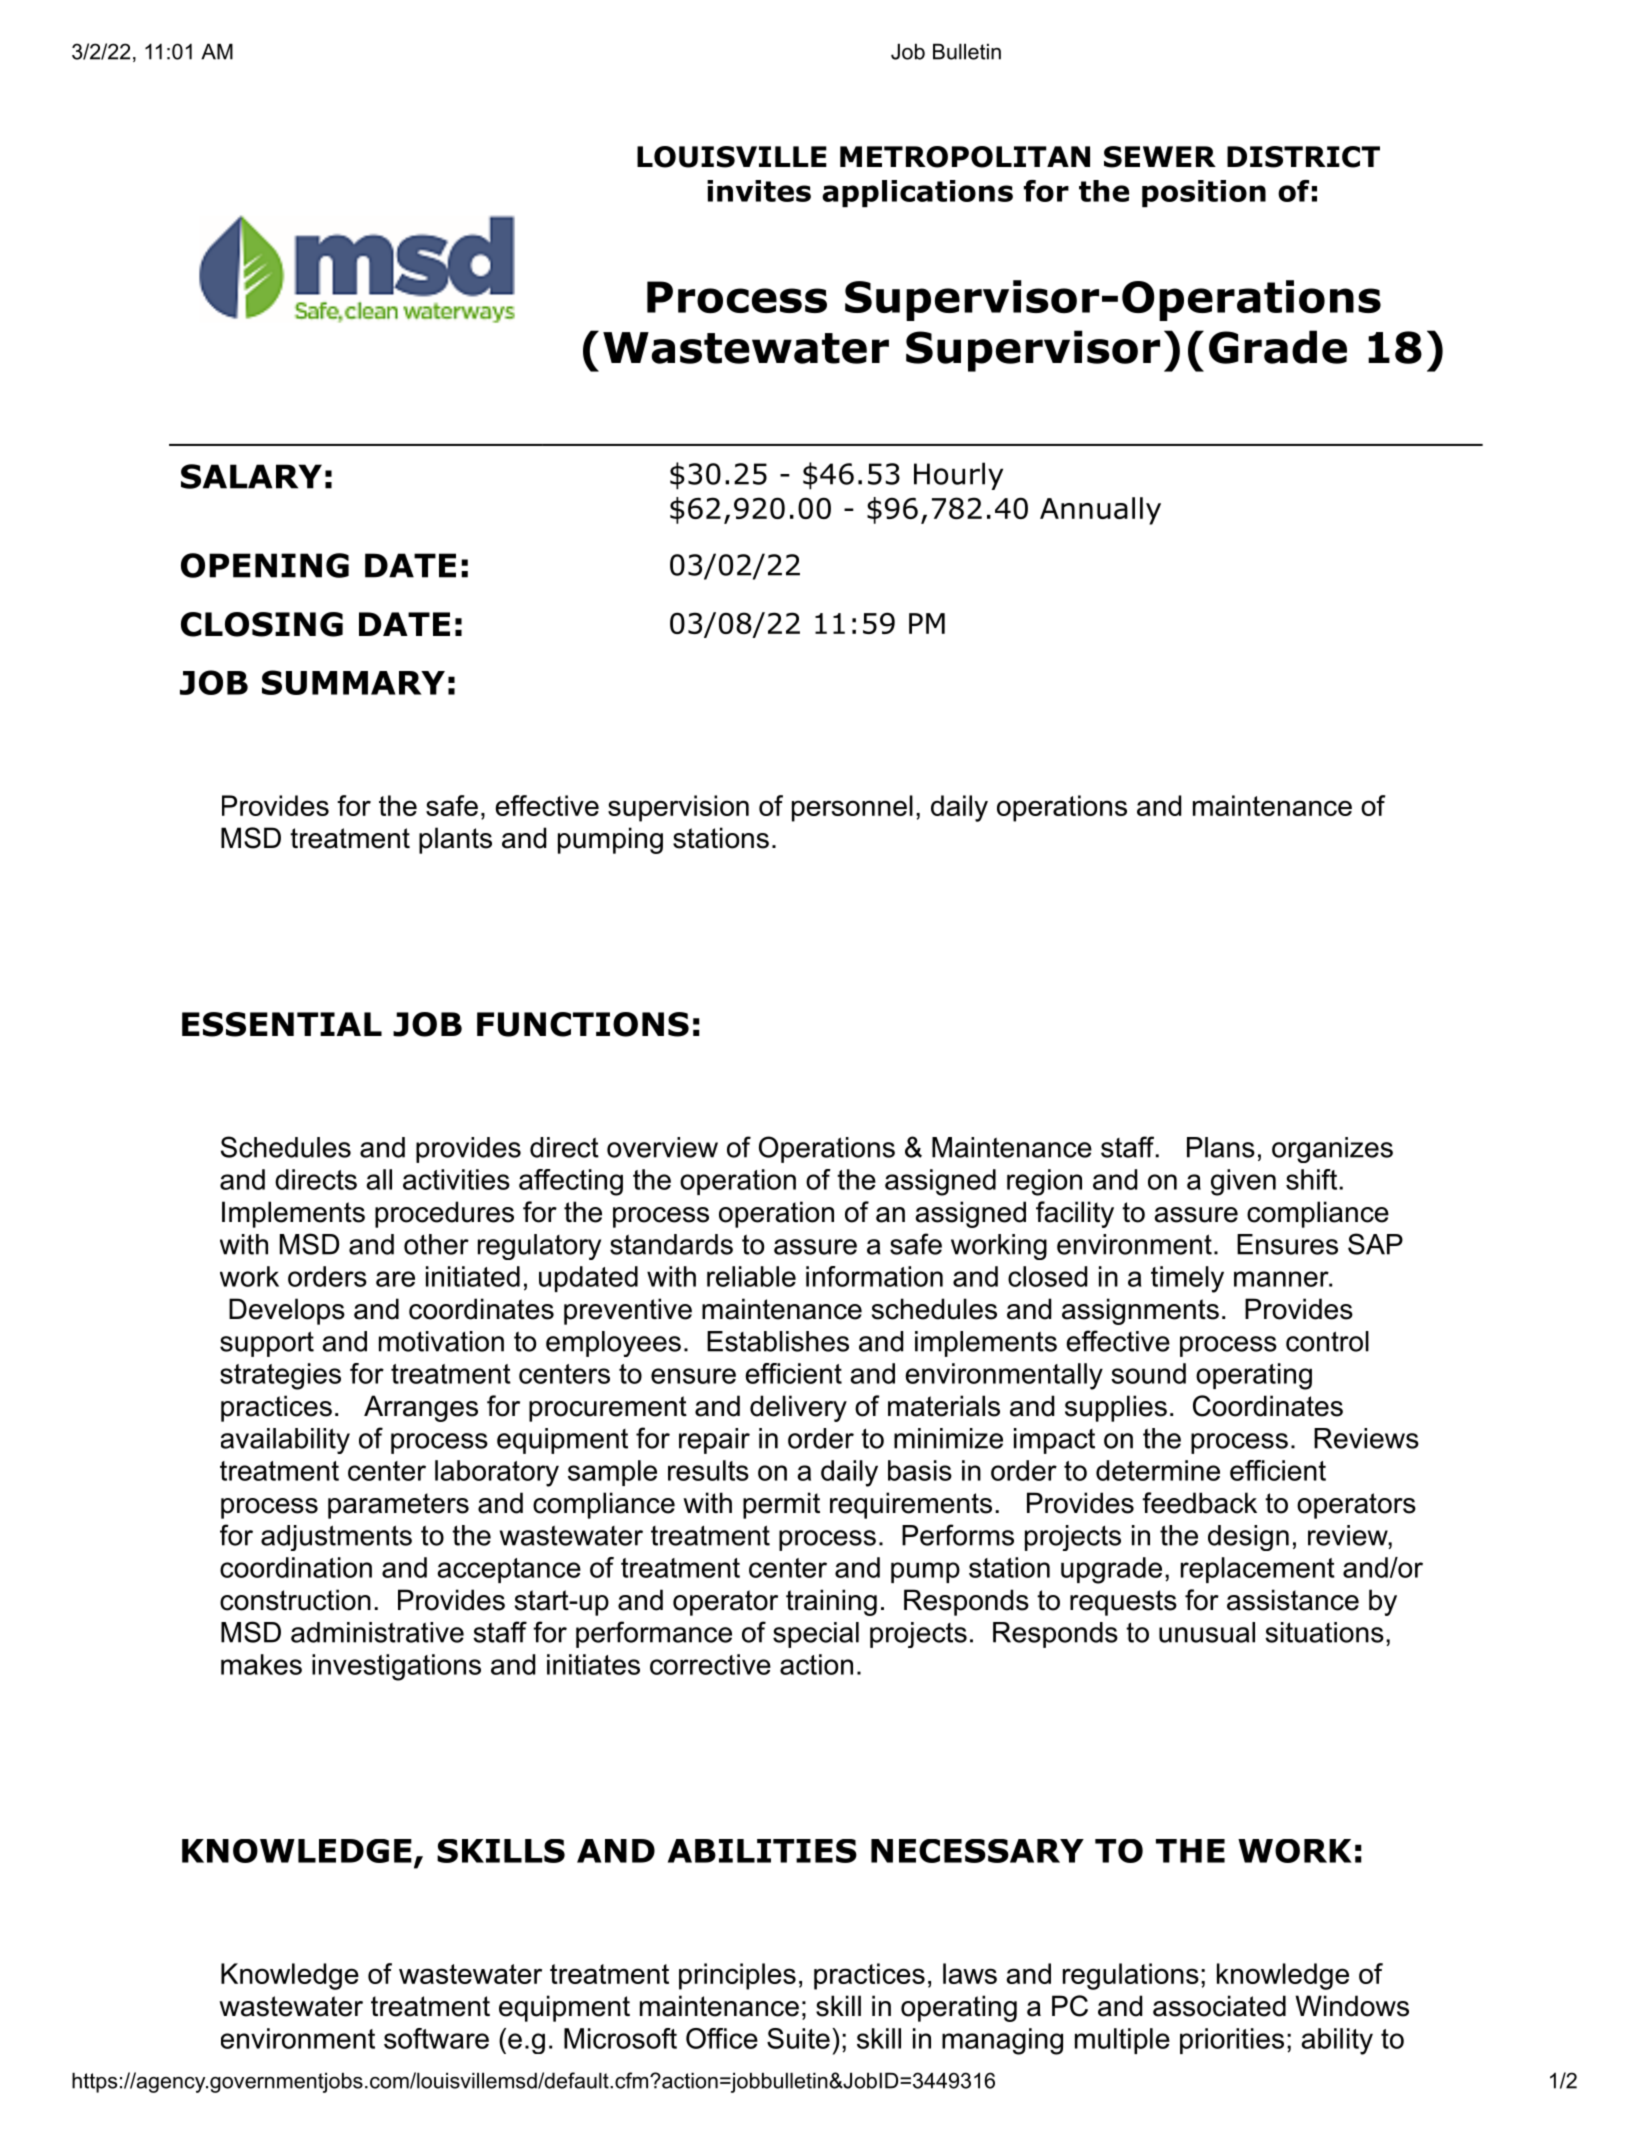 Image resolution: width=1649 pixels, height=2134 pixels. Describe the element at coordinates (662, 1147) in the image. I see `overview` at that location.
